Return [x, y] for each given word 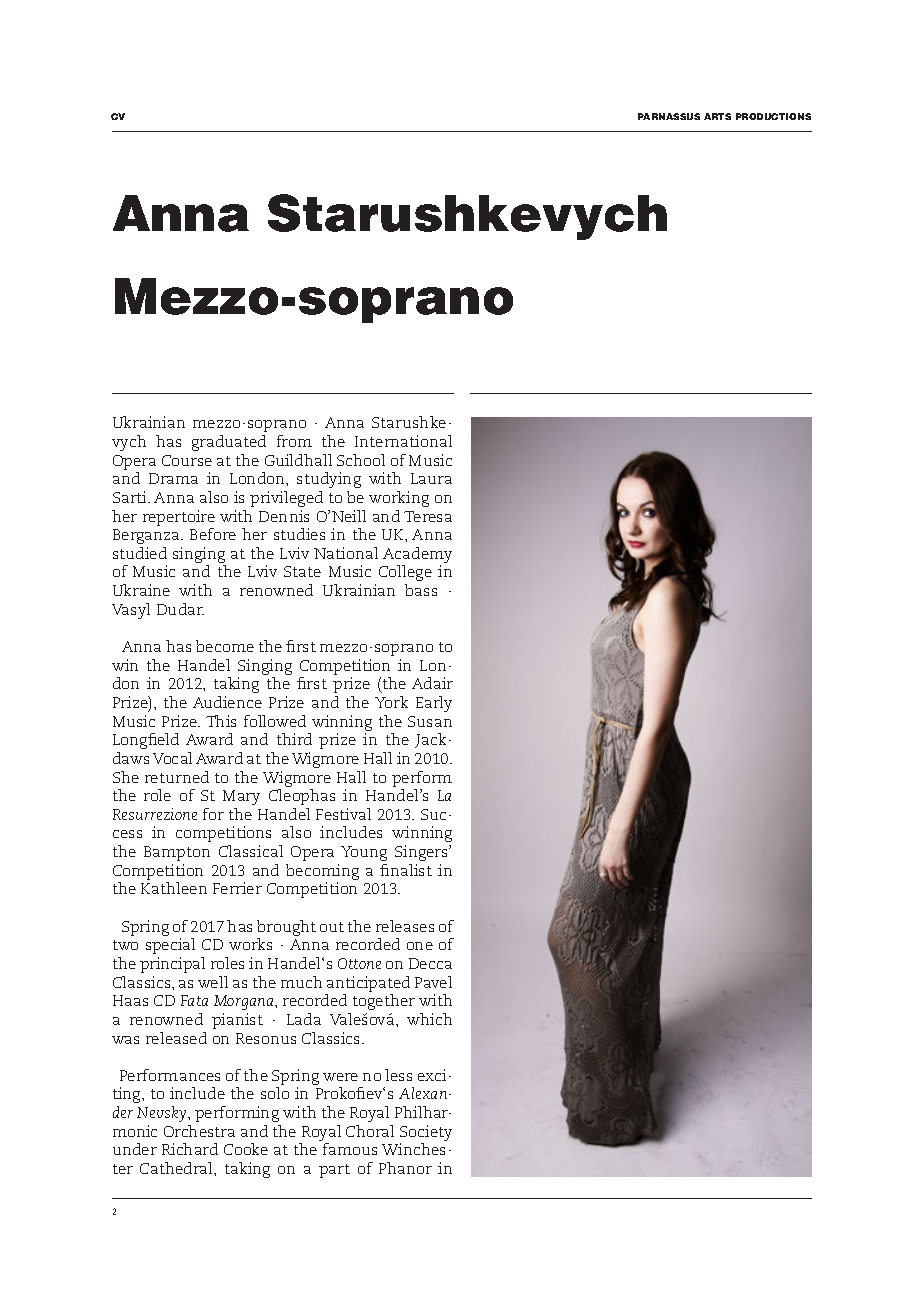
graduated [229, 443]
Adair [432, 683]
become [225, 646]
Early [434, 704]
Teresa [428, 516]
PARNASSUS [669, 116]
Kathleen [174, 888]
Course [187, 460]
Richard [190, 1149]
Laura [431, 478]
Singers [422, 853]
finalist [406, 870]
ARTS [717, 116]
